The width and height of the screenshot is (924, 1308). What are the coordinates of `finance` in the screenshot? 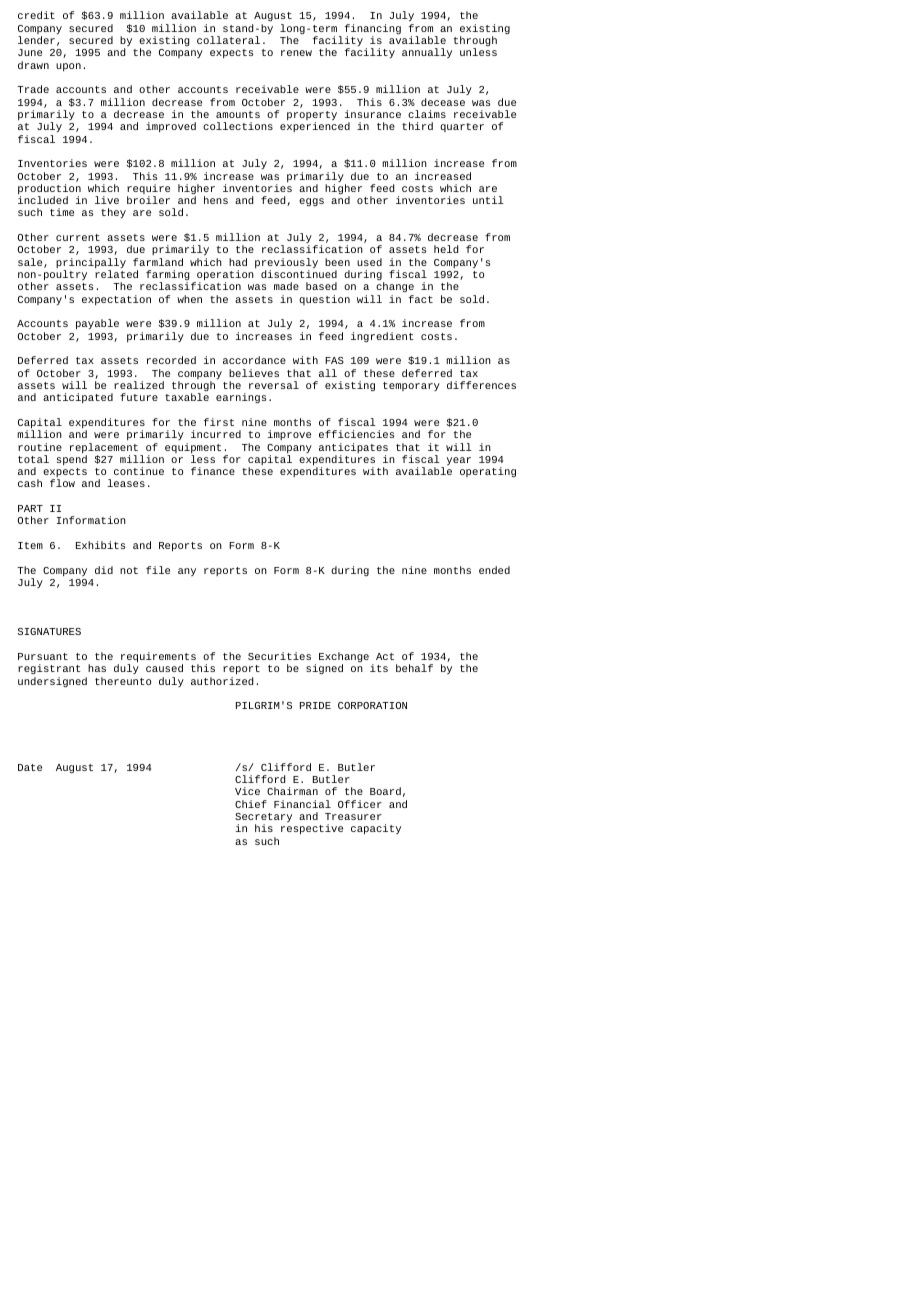 It's located at (213, 471).
